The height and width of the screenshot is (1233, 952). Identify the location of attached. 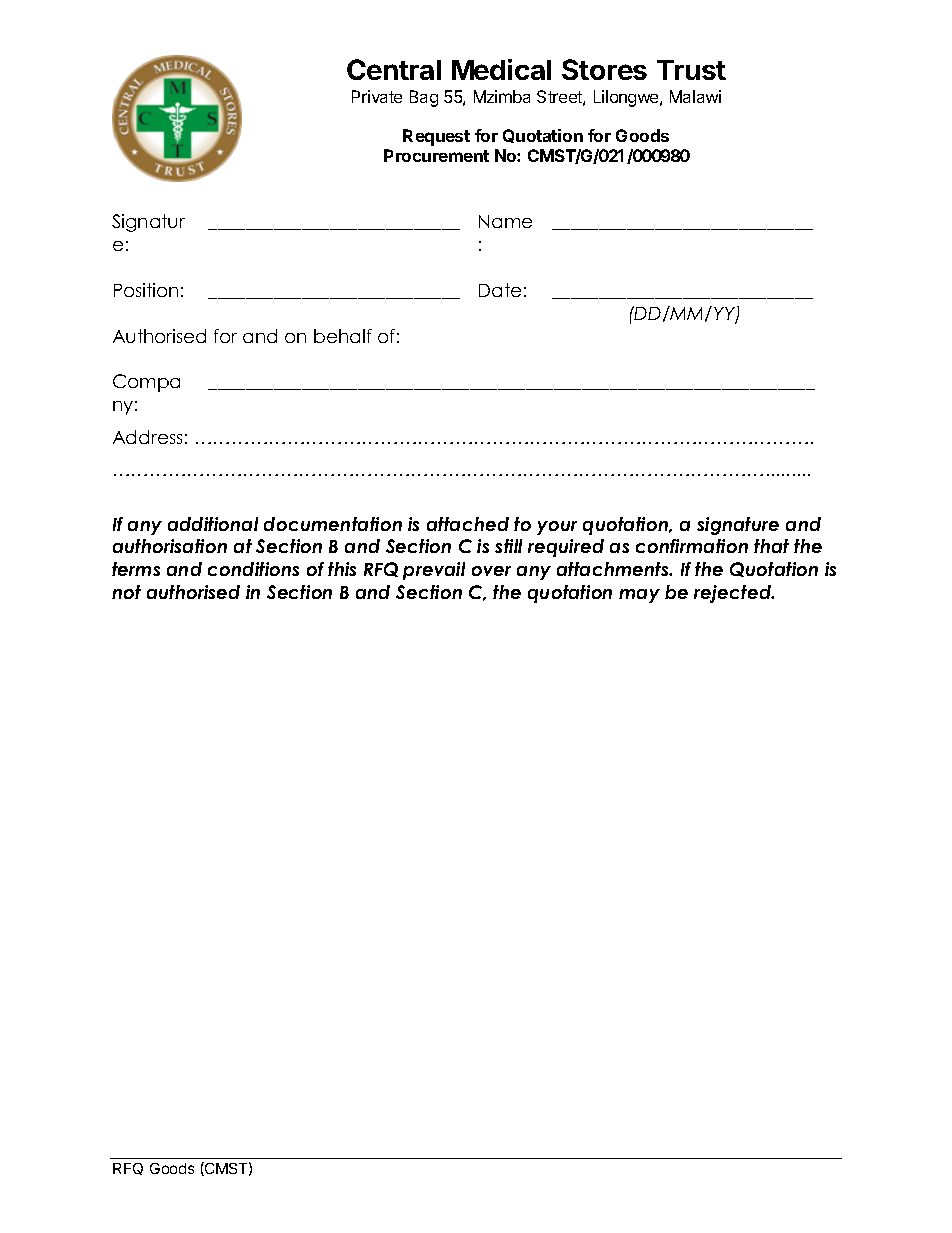
(468, 524).
